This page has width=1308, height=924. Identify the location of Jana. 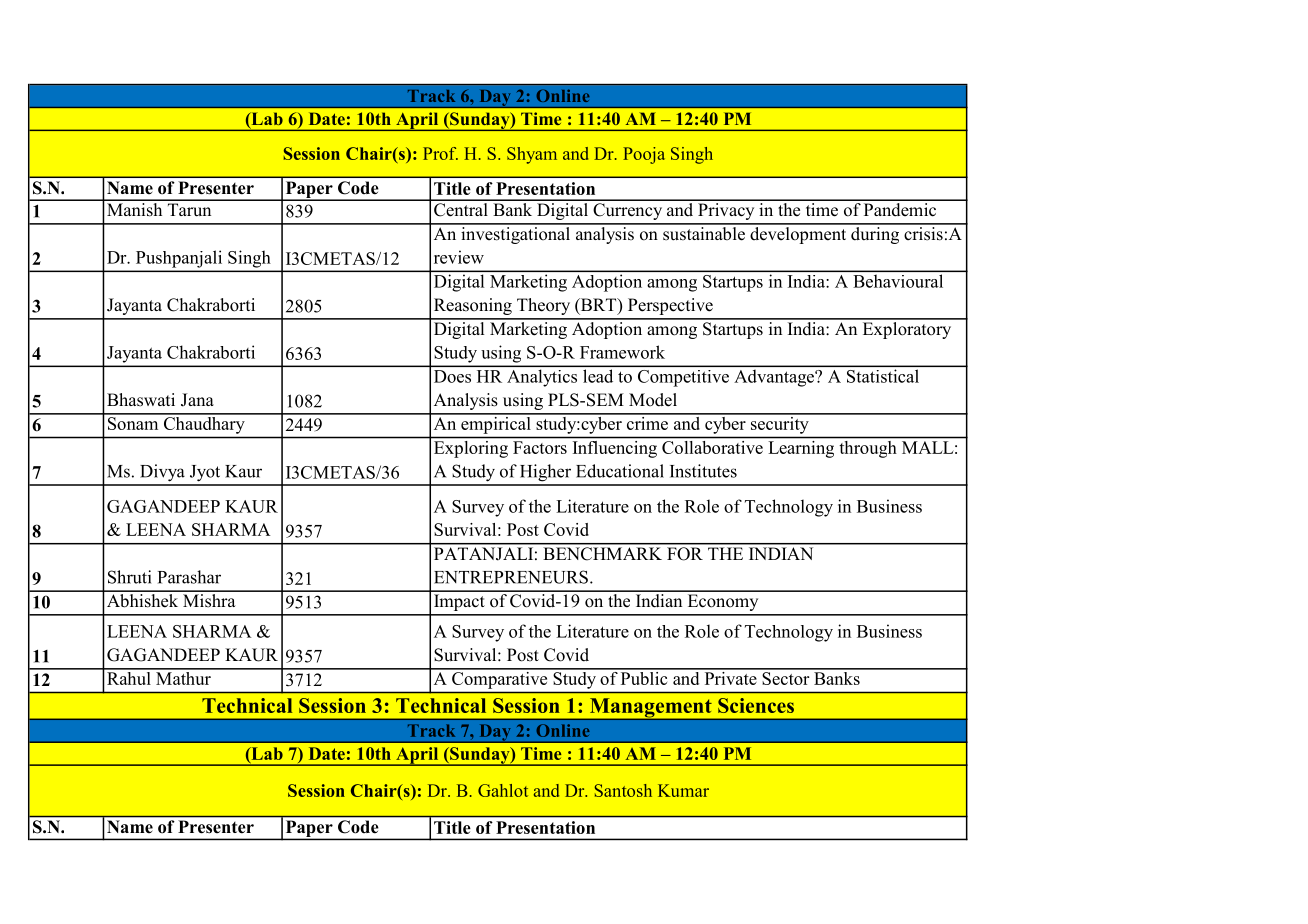
(197, 400).
